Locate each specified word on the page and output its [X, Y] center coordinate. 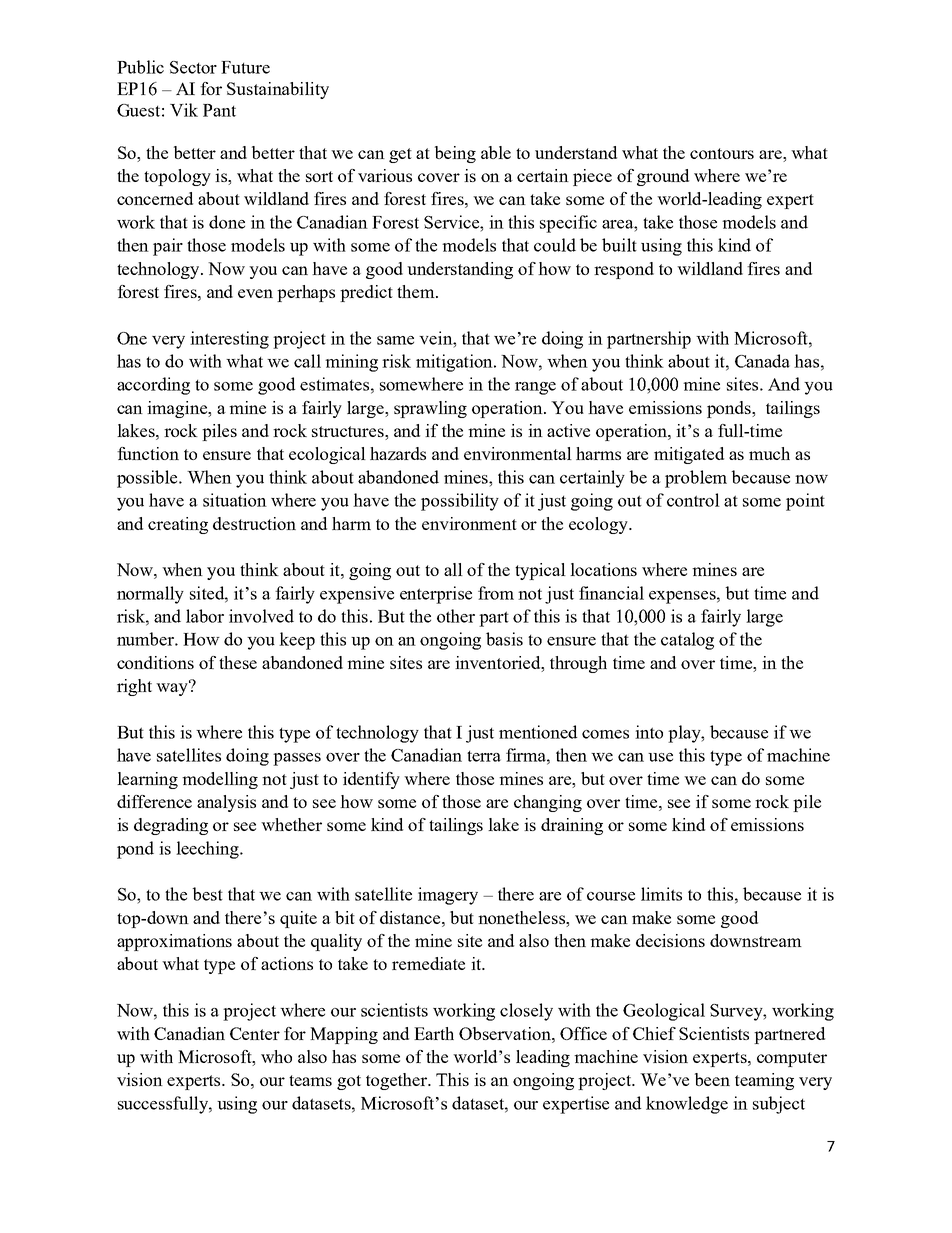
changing [548, 803]
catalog [687, 641]
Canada [762, 361]
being [455, 154]
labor [205, 616]
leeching [208, 850]
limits [661, 894]
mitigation [455, 363]
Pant [219, 110]
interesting [229, 340]
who [276, 1056]
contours [722, 153]
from [496, 593]
